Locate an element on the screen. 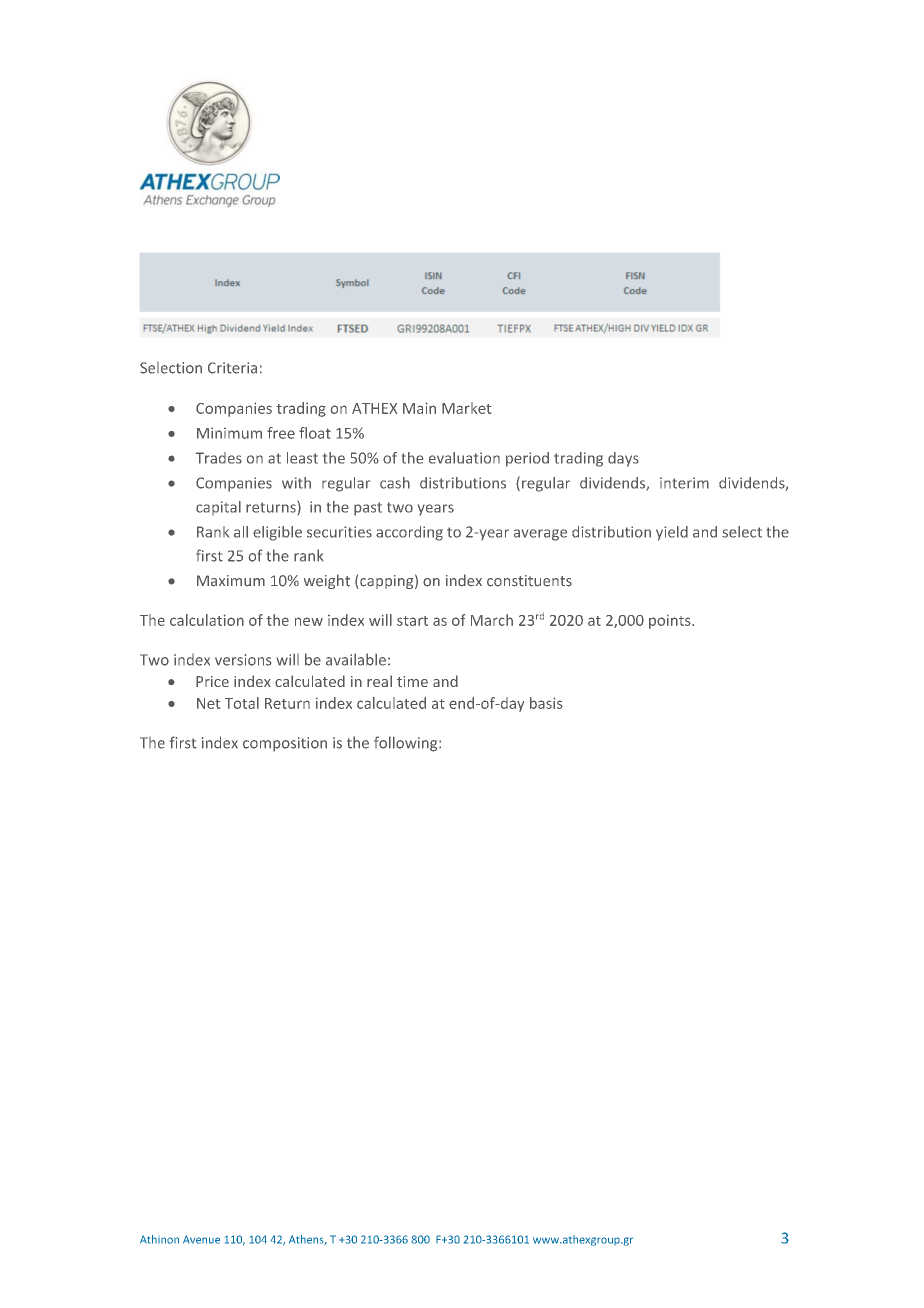 This screenshot has width=924, height=1308. days is located at coordinates (623, 459).
